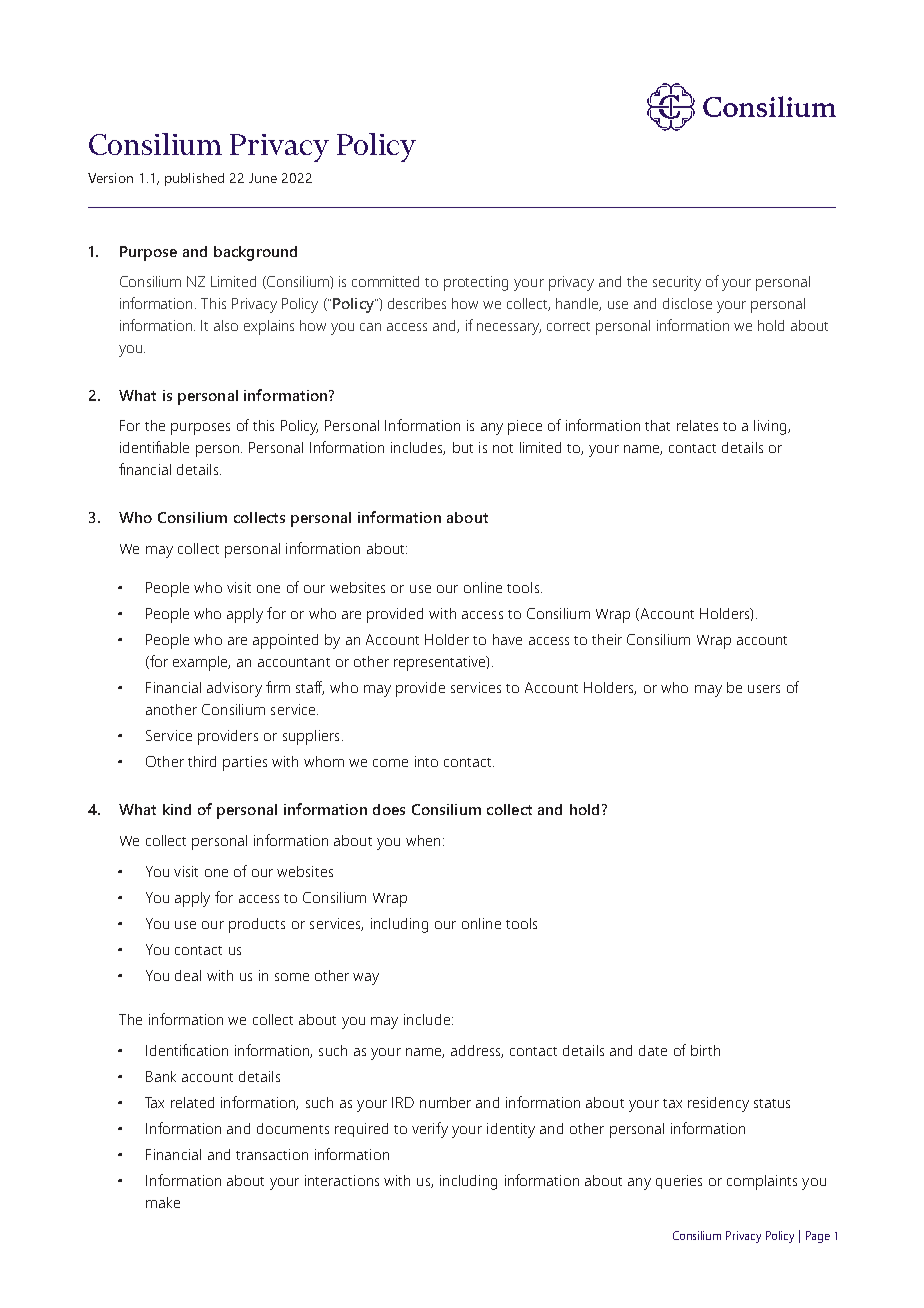 This image has width=924, height=1308. Describe the element at coordinates (194, 179) in the image. I see `published` at that location.
